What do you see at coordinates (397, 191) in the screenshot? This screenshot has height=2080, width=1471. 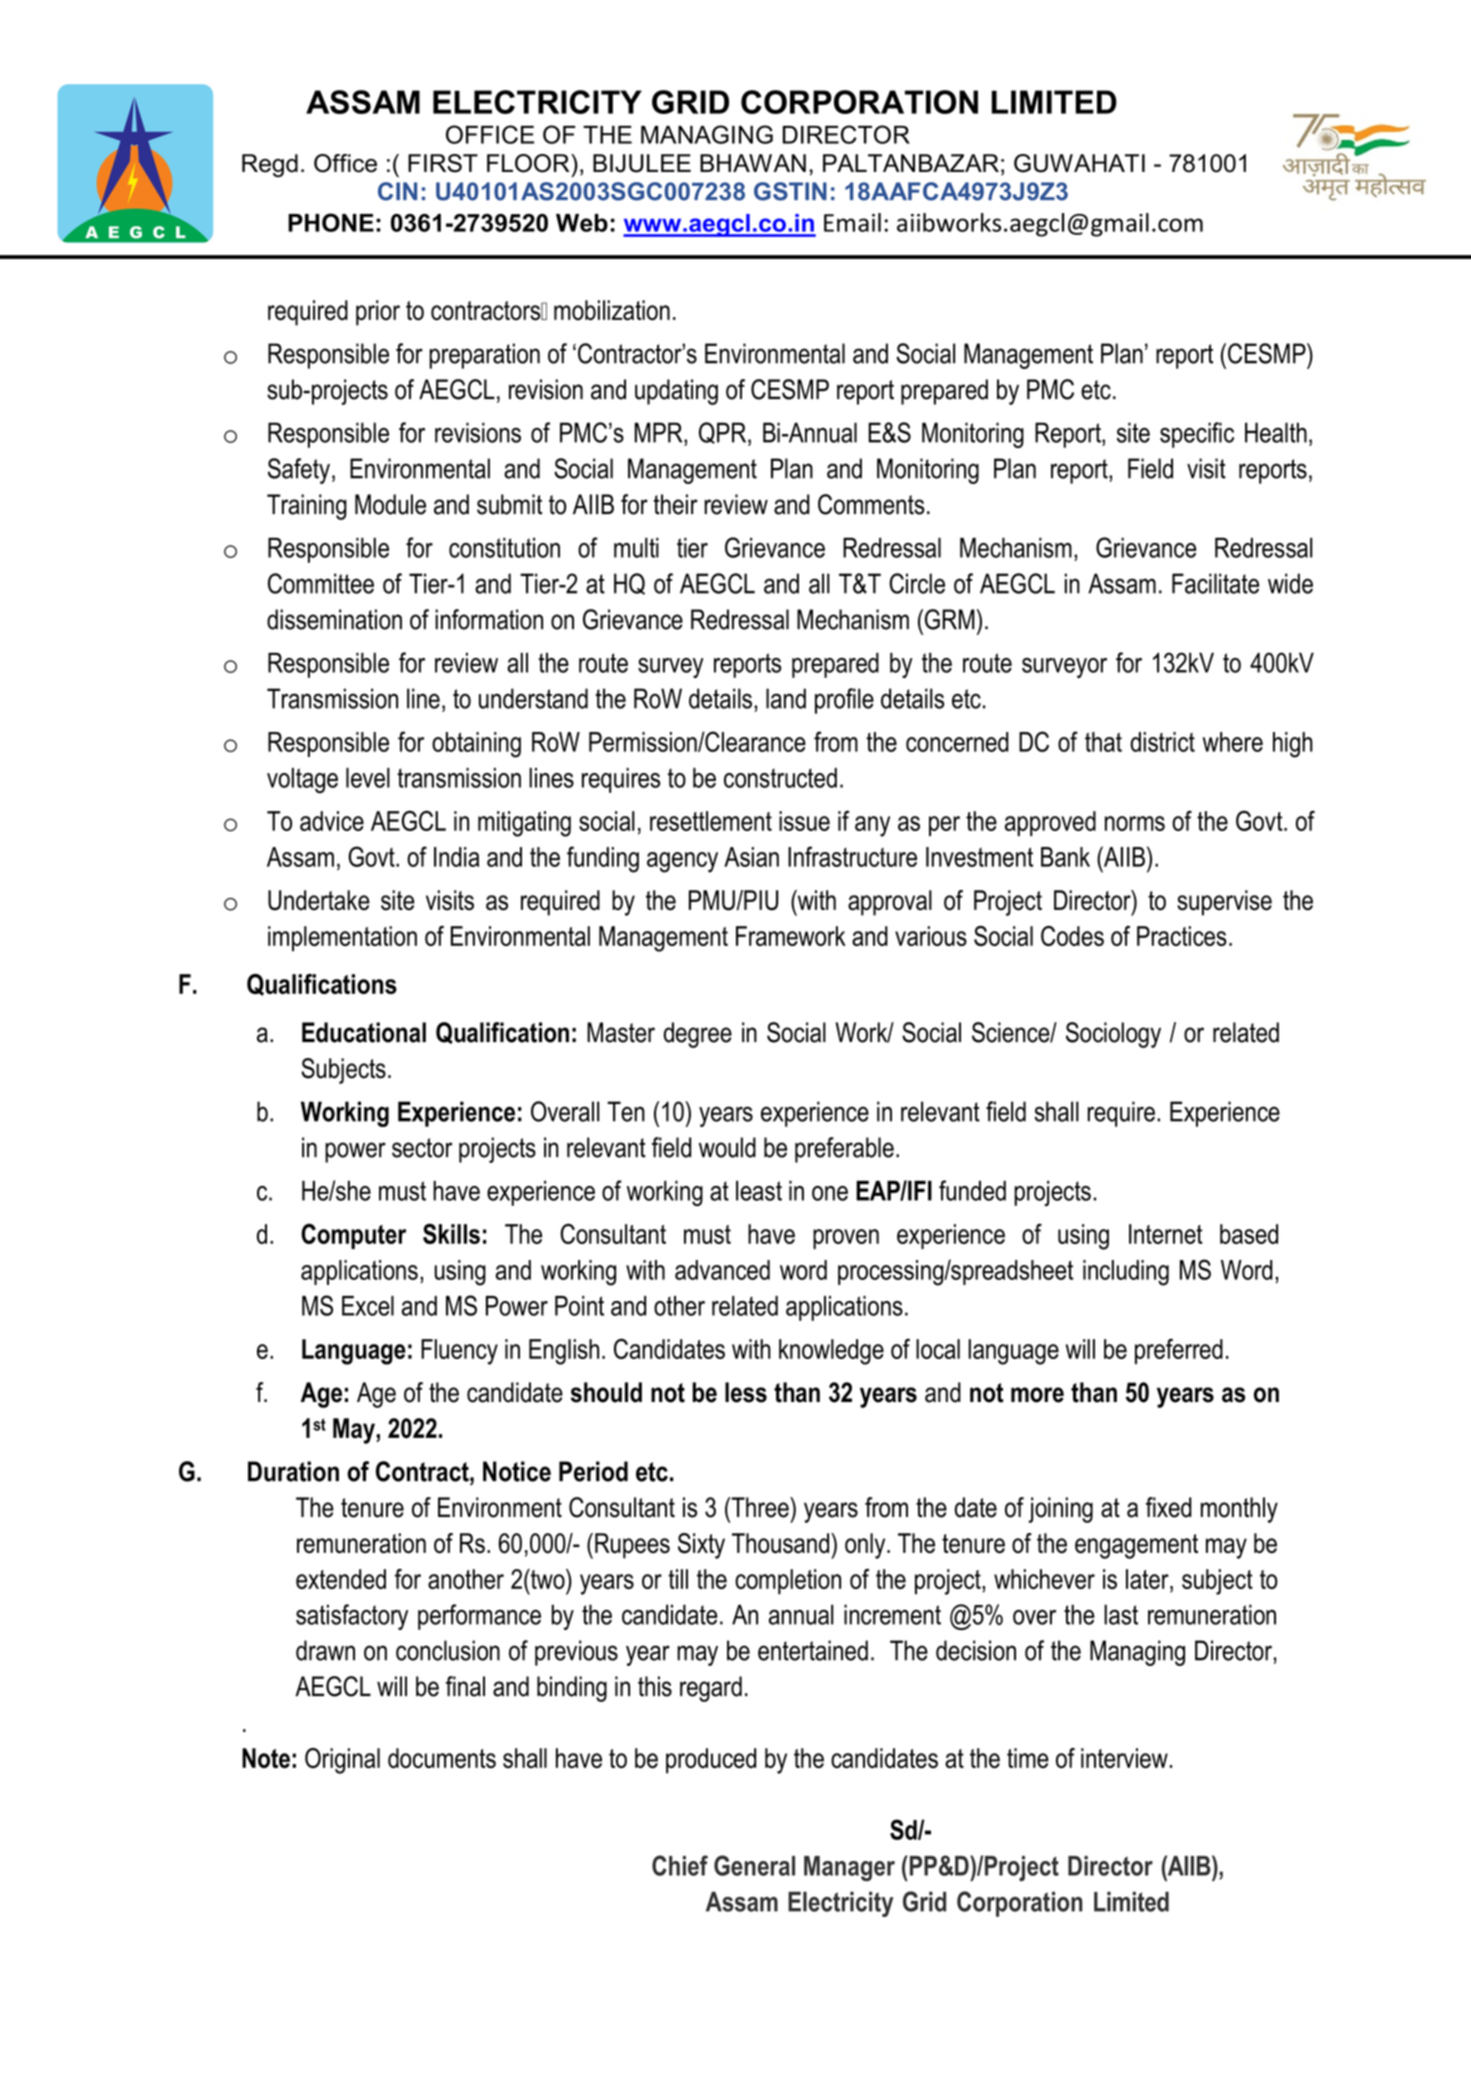 I see `CIN` at bounding box center [397, 191].
